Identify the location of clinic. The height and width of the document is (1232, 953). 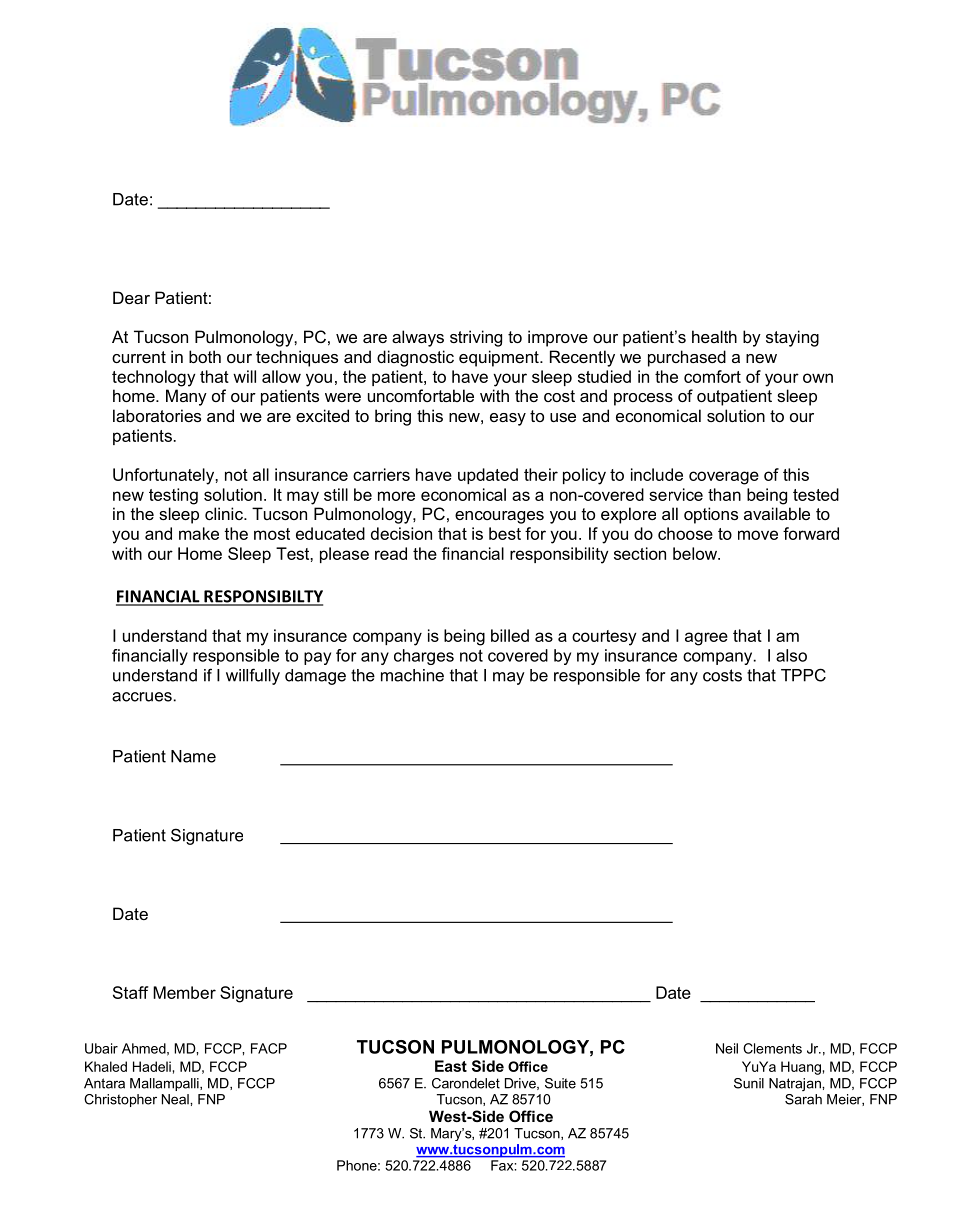
(225, 513).
